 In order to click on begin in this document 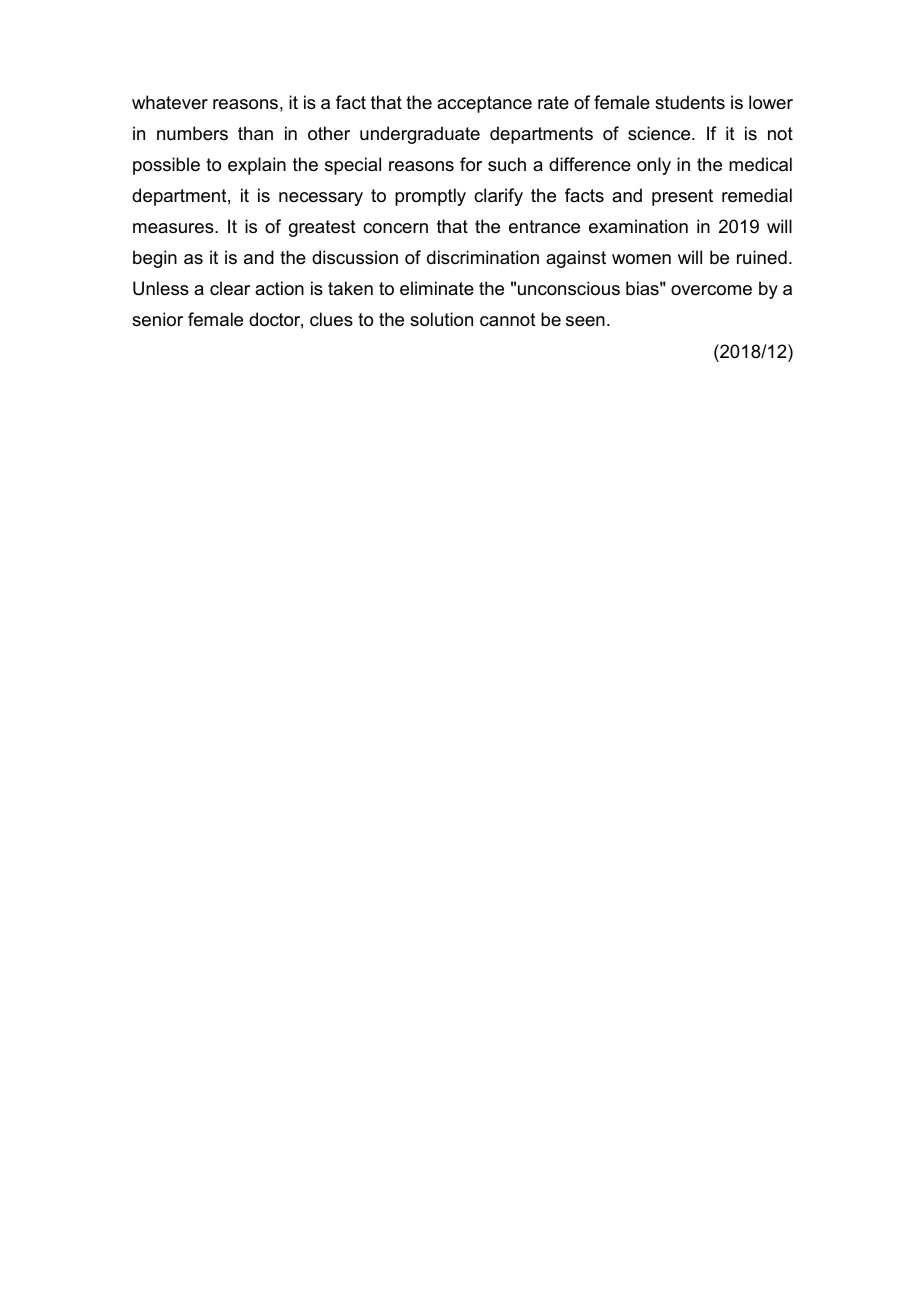, I will do `click(155, 259)`.
